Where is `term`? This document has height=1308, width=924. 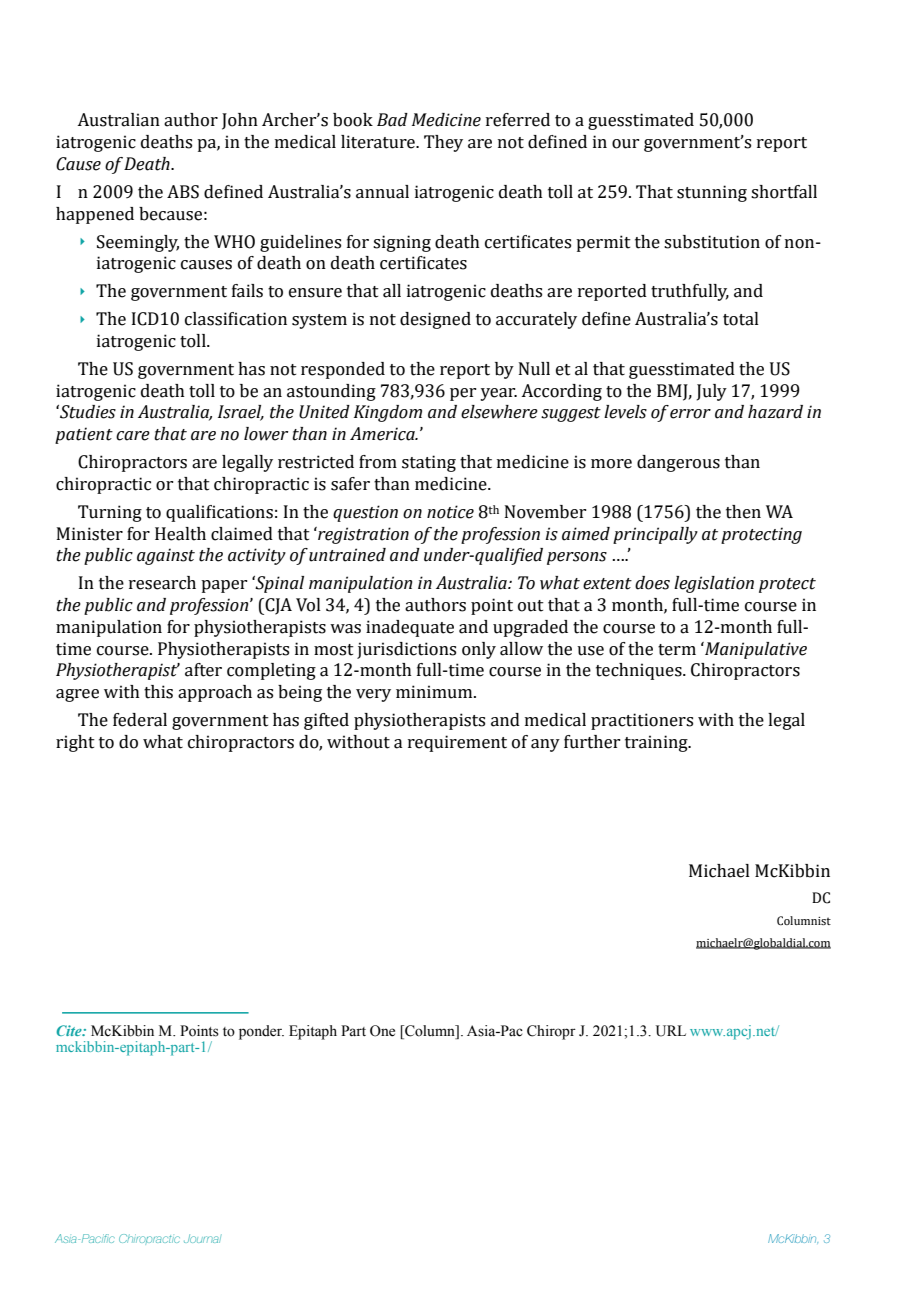
term is located at coordinates (677, 650).
